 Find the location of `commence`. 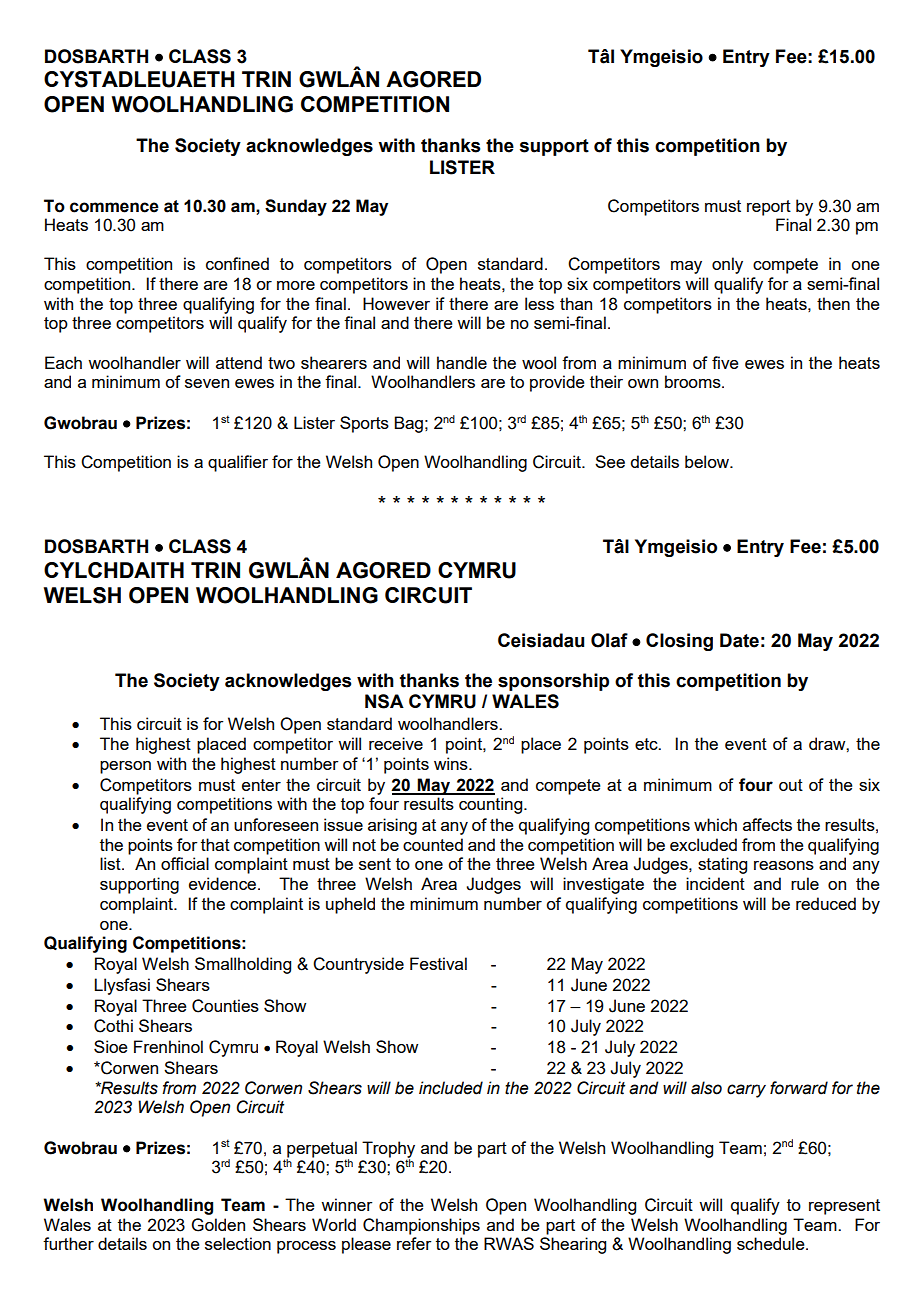

commence is located at coordinates (114, 207).
